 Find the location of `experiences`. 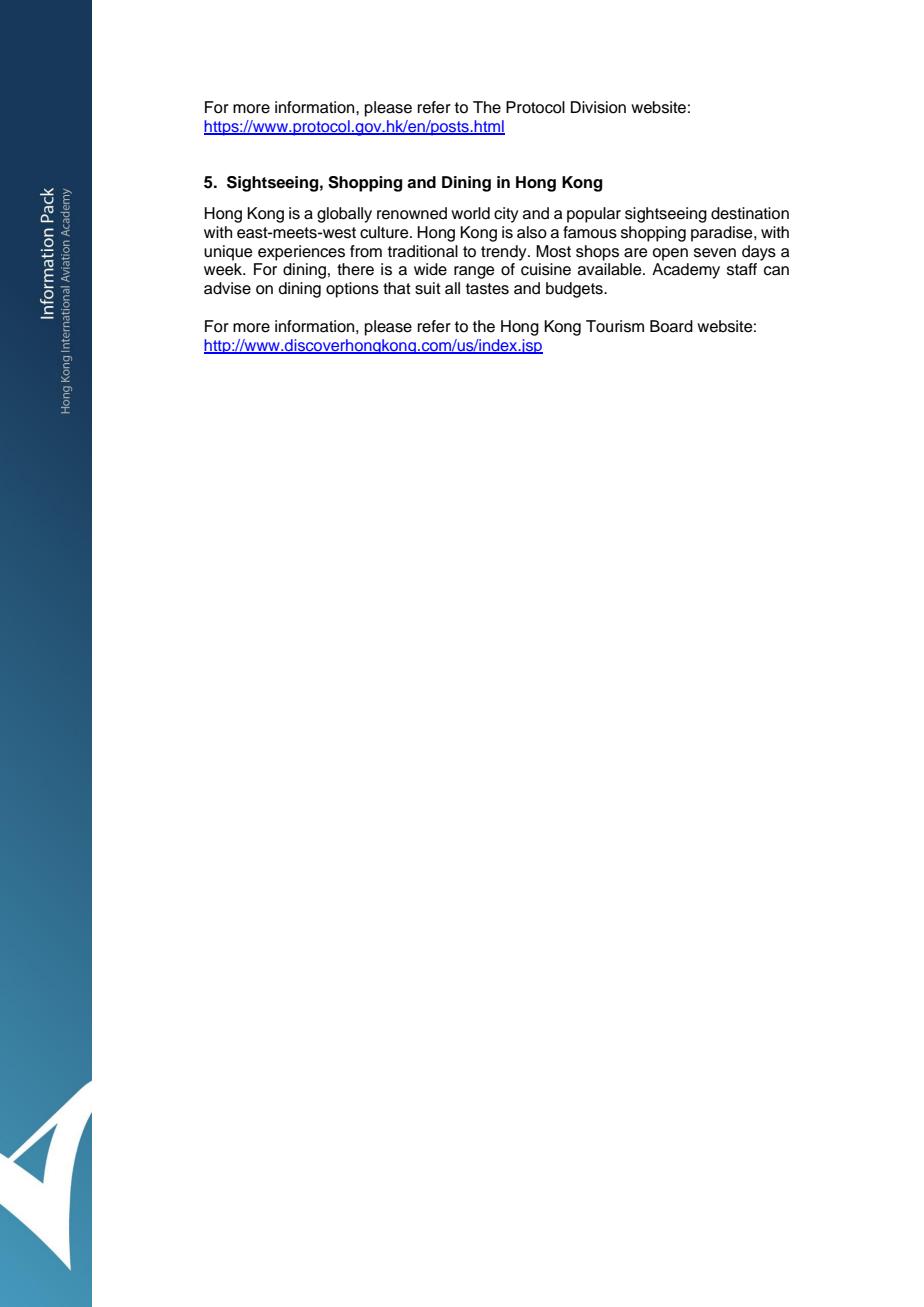

experiences is located at coordinates (301, 253).
